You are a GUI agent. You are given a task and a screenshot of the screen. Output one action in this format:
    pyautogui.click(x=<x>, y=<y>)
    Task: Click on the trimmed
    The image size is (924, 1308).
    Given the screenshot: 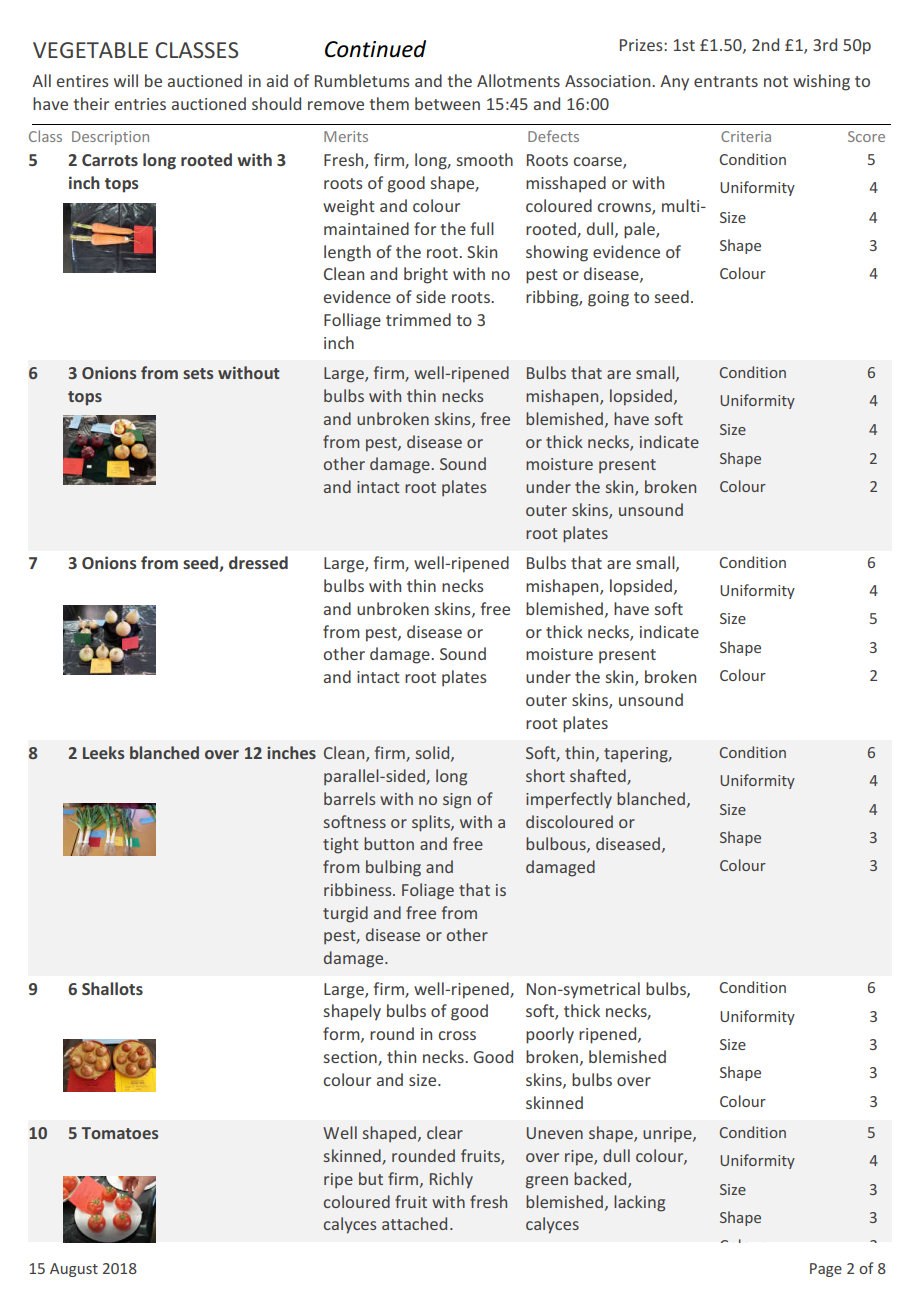 What is the action you would take?
    pyautogui.click(x=418, y=319)
